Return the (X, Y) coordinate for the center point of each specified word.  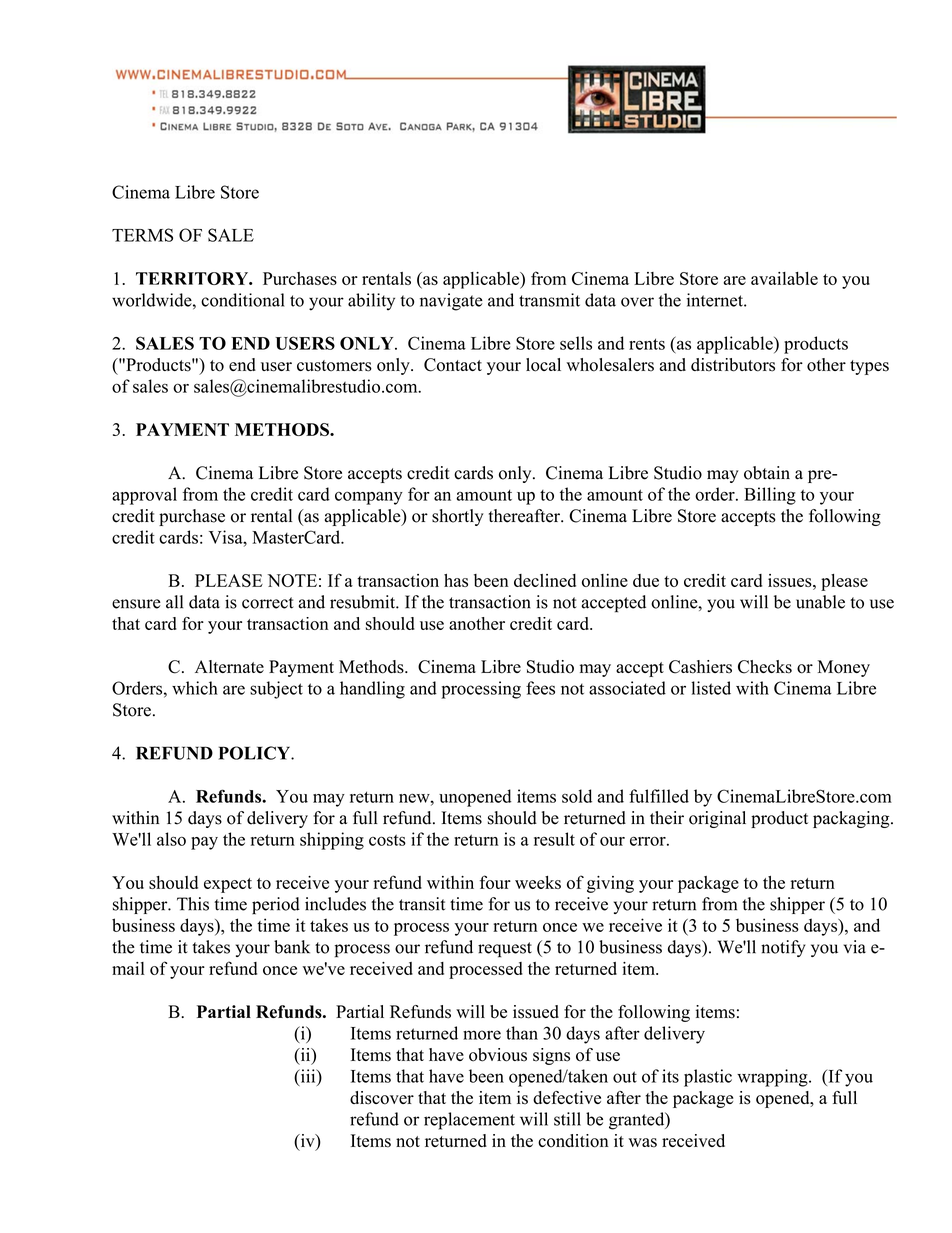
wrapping (773, 1078)
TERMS (142, 235)
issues (791, 580)
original (717, 819)
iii (308, 1077)
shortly (458, 517)
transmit (549, 300)
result (554, 839)
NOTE (292, 580)
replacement (469, 1121)
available (784, 278)
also (171, 839)
